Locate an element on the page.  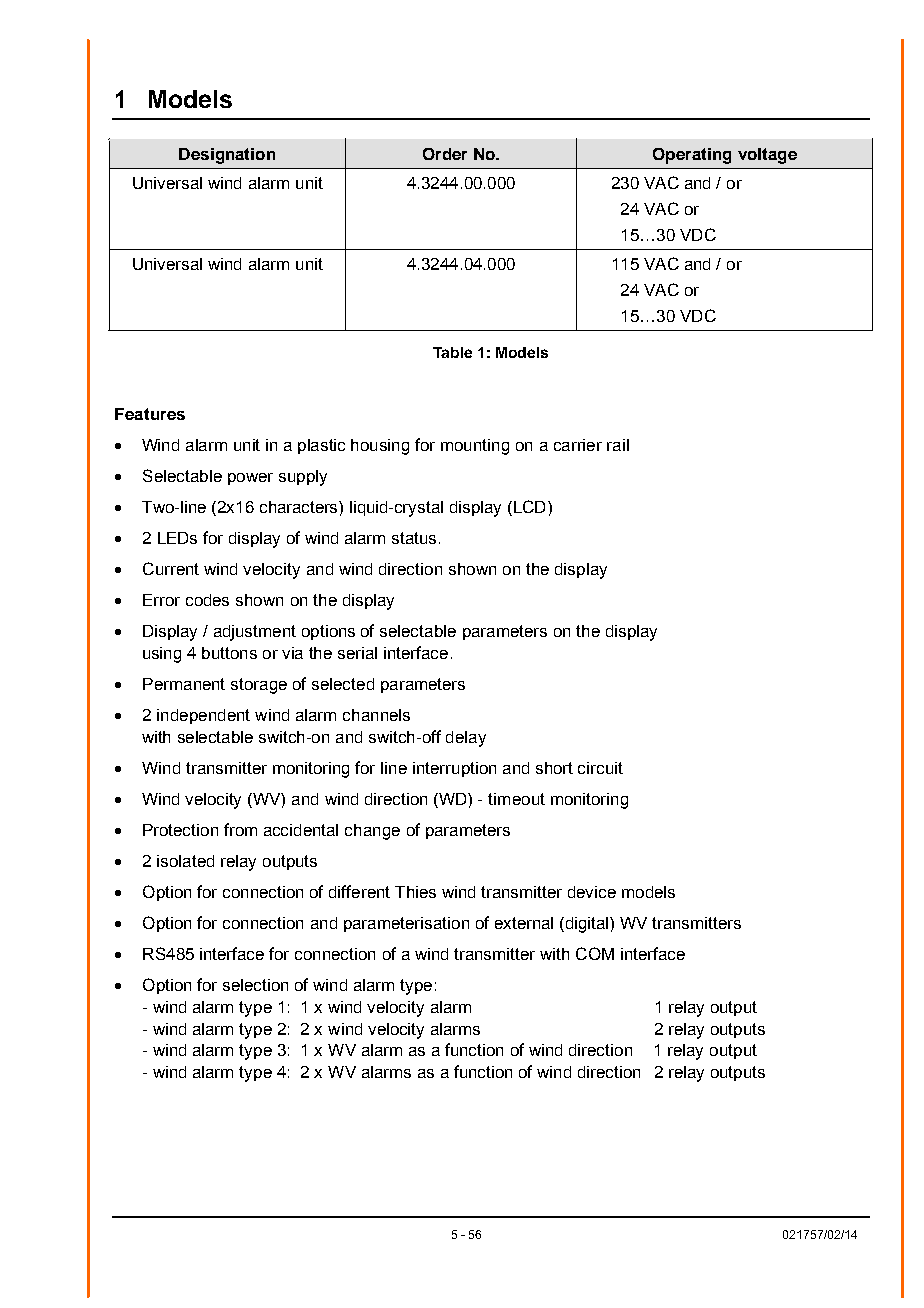
Order is located at coordinates (445, 154).
